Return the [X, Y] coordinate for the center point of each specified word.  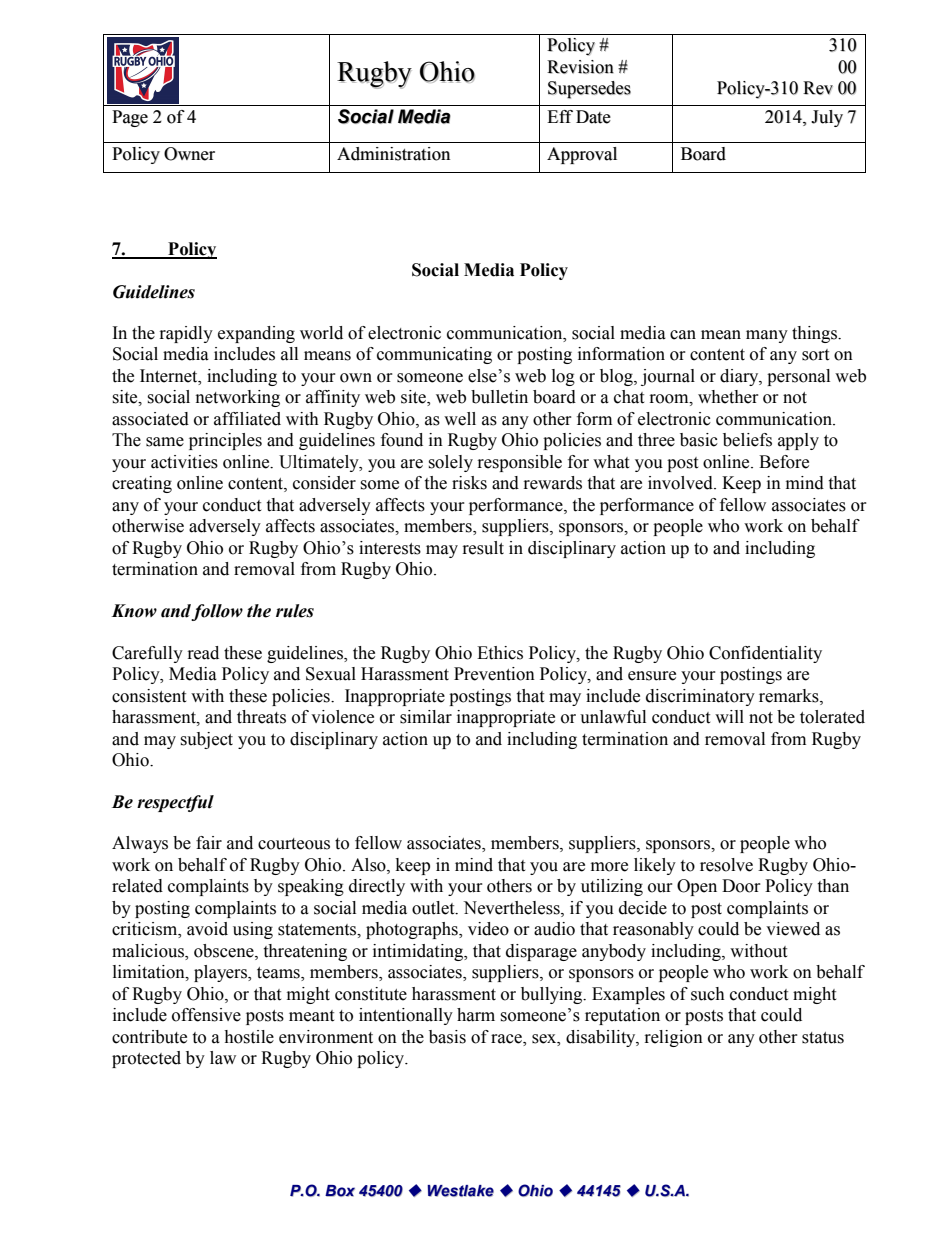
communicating [434, 355]
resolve [726, 865]
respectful [175, 803]
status [823, 1038]
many [767, 336]
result [483, 548]
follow [217, 612]
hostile [249, 1037]
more [609, 867]
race [507, 1040]
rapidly [186, 334]
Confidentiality [765, 654]
